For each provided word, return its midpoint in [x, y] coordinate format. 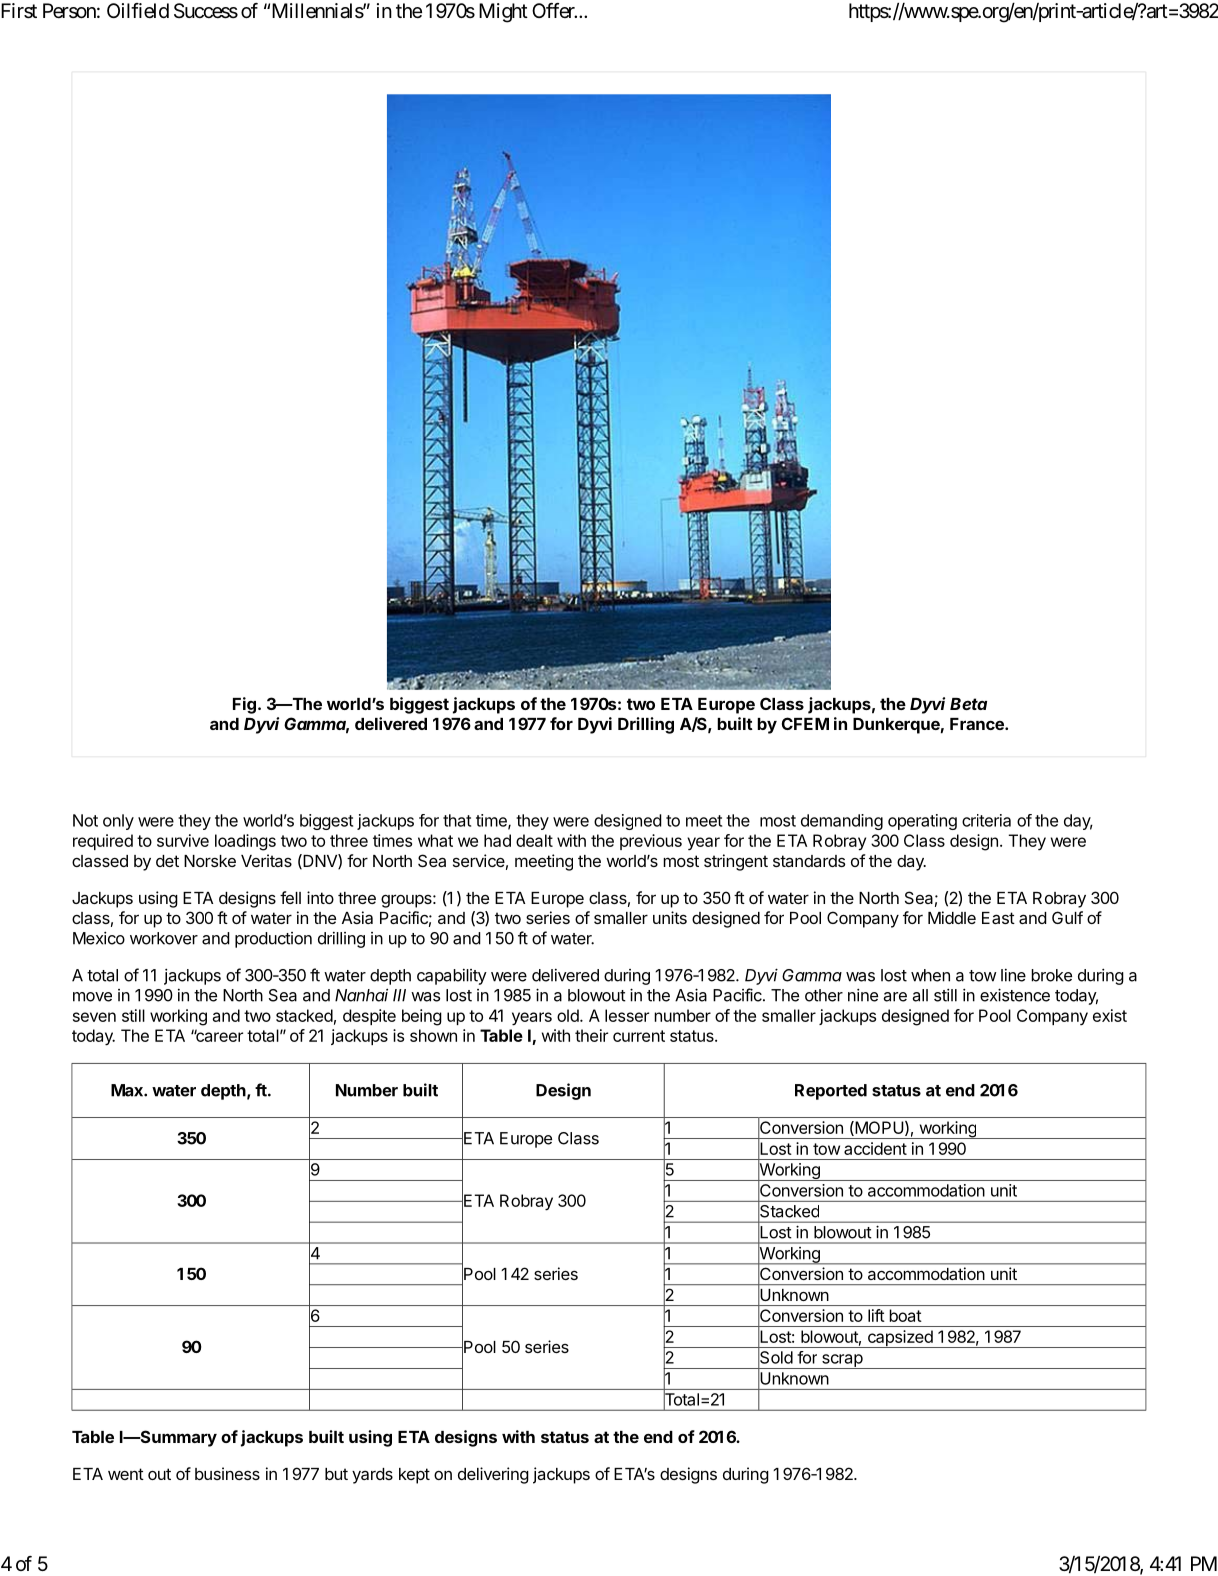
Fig [244, 705]
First [19, 11]
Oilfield [138, 10]
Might [503, 13]
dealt [534, 840]
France [978, 724]
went [126, 1474]
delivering [493, 1475]
